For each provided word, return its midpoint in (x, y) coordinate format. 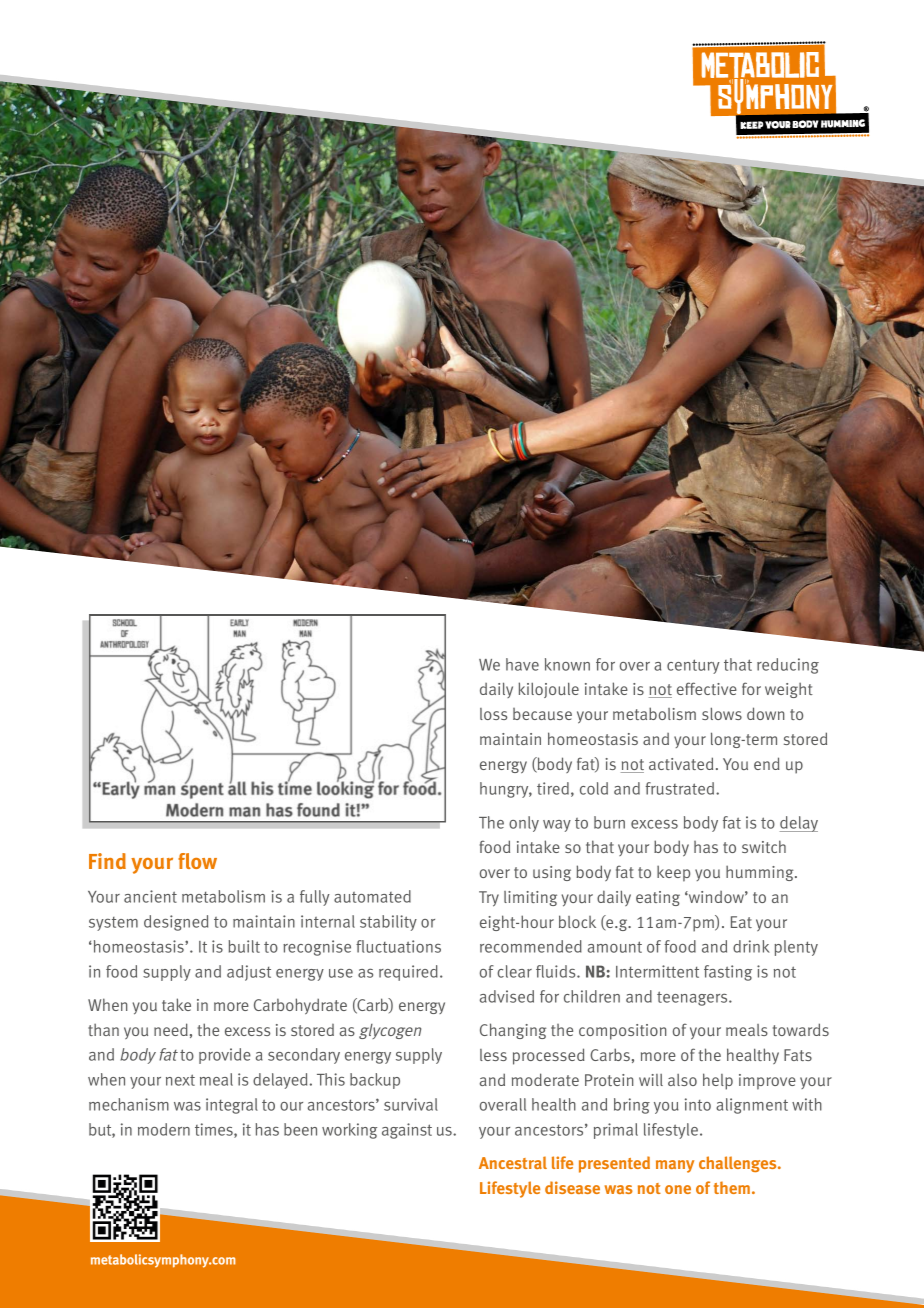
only (524, 824)
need (171, 1029)
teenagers (693, 998)
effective (707, 688)
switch (764, 846)
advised (507, 996)
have (522, 664)
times (215, 1130)
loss (493, 714)
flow (197, 861)
